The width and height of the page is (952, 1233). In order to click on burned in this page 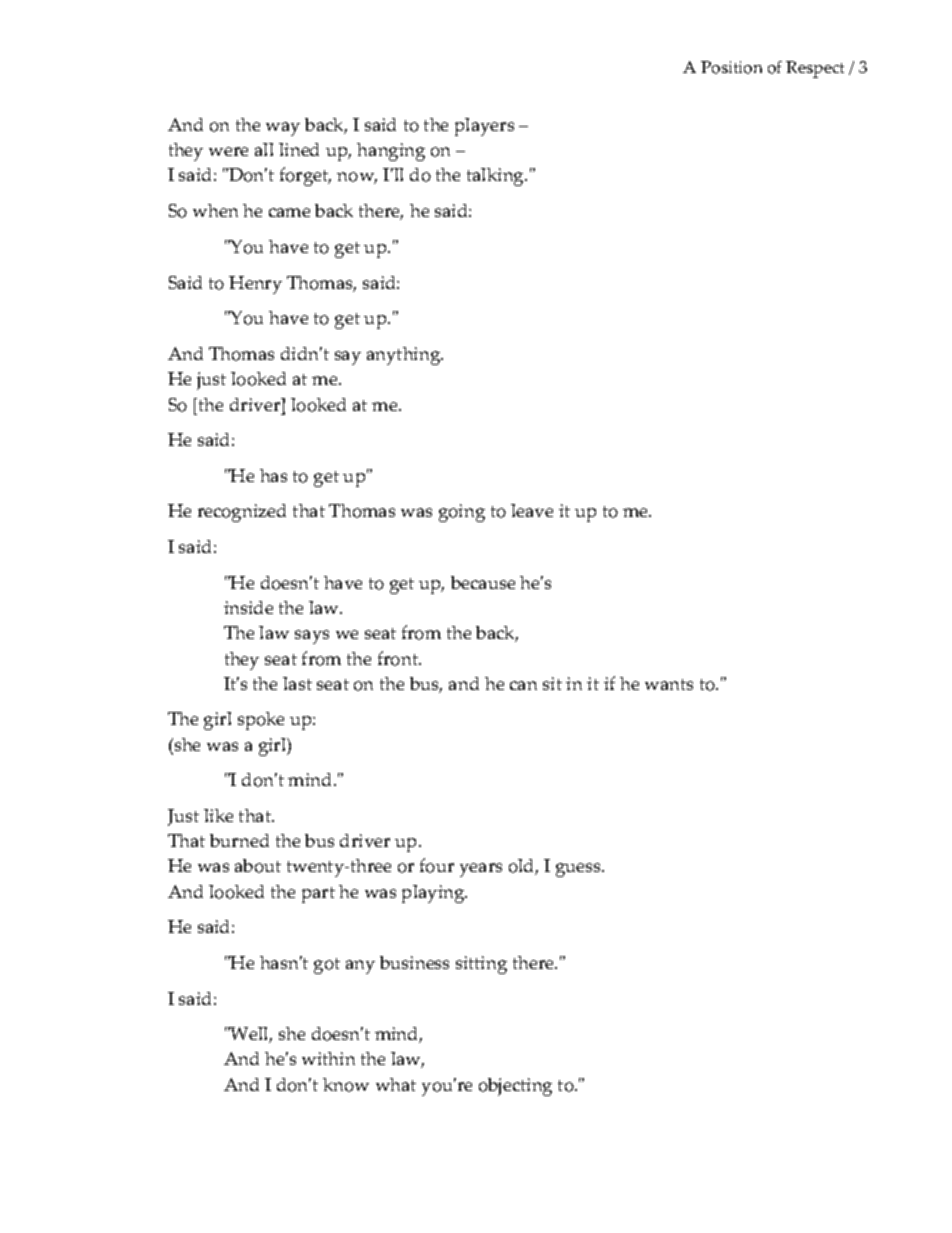, I will do `click(239, 840)`.
